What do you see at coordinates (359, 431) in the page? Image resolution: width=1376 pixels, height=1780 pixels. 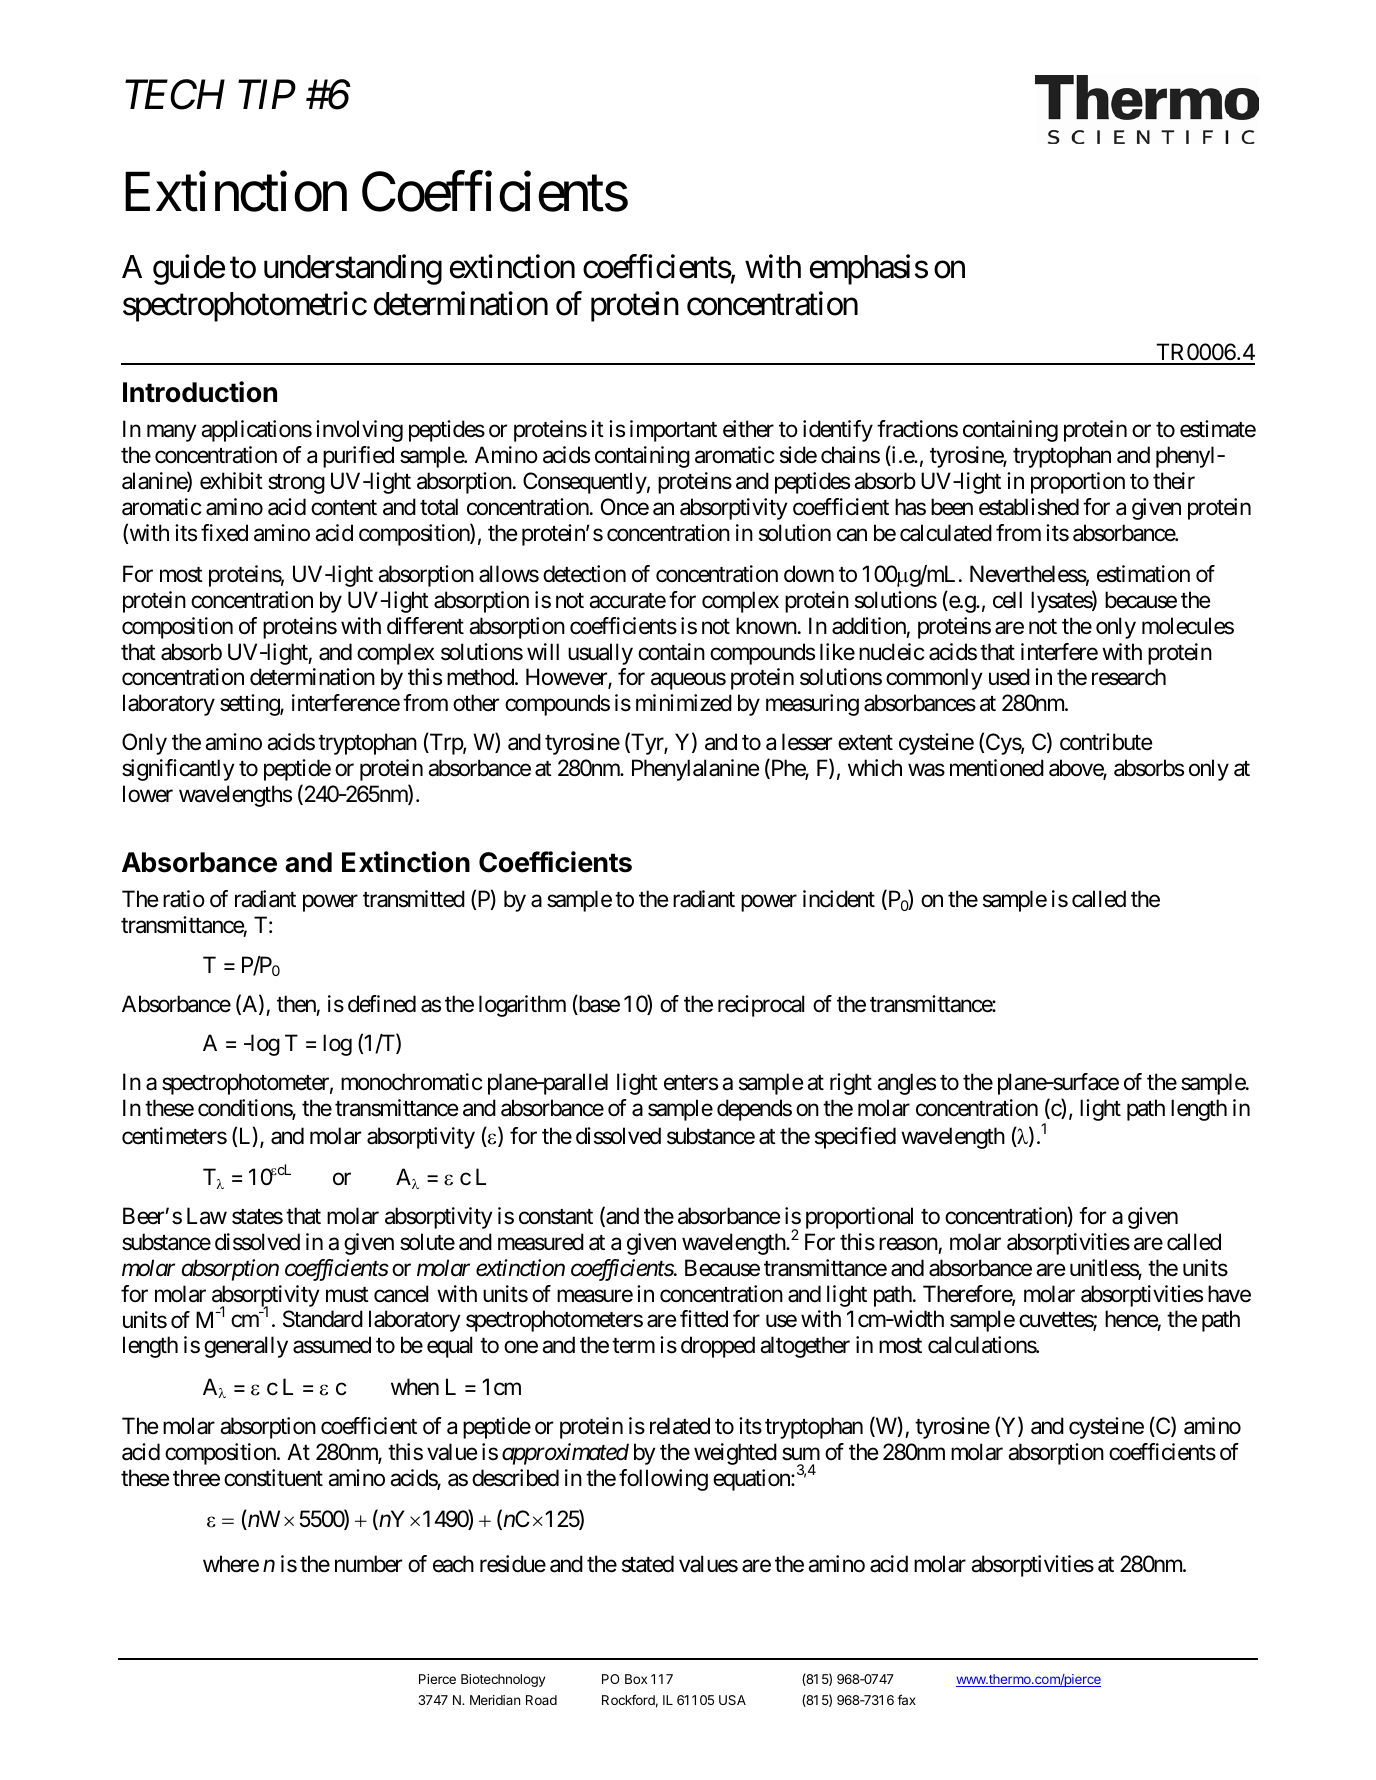 I see `involving` at bounding box center [359, 431].
